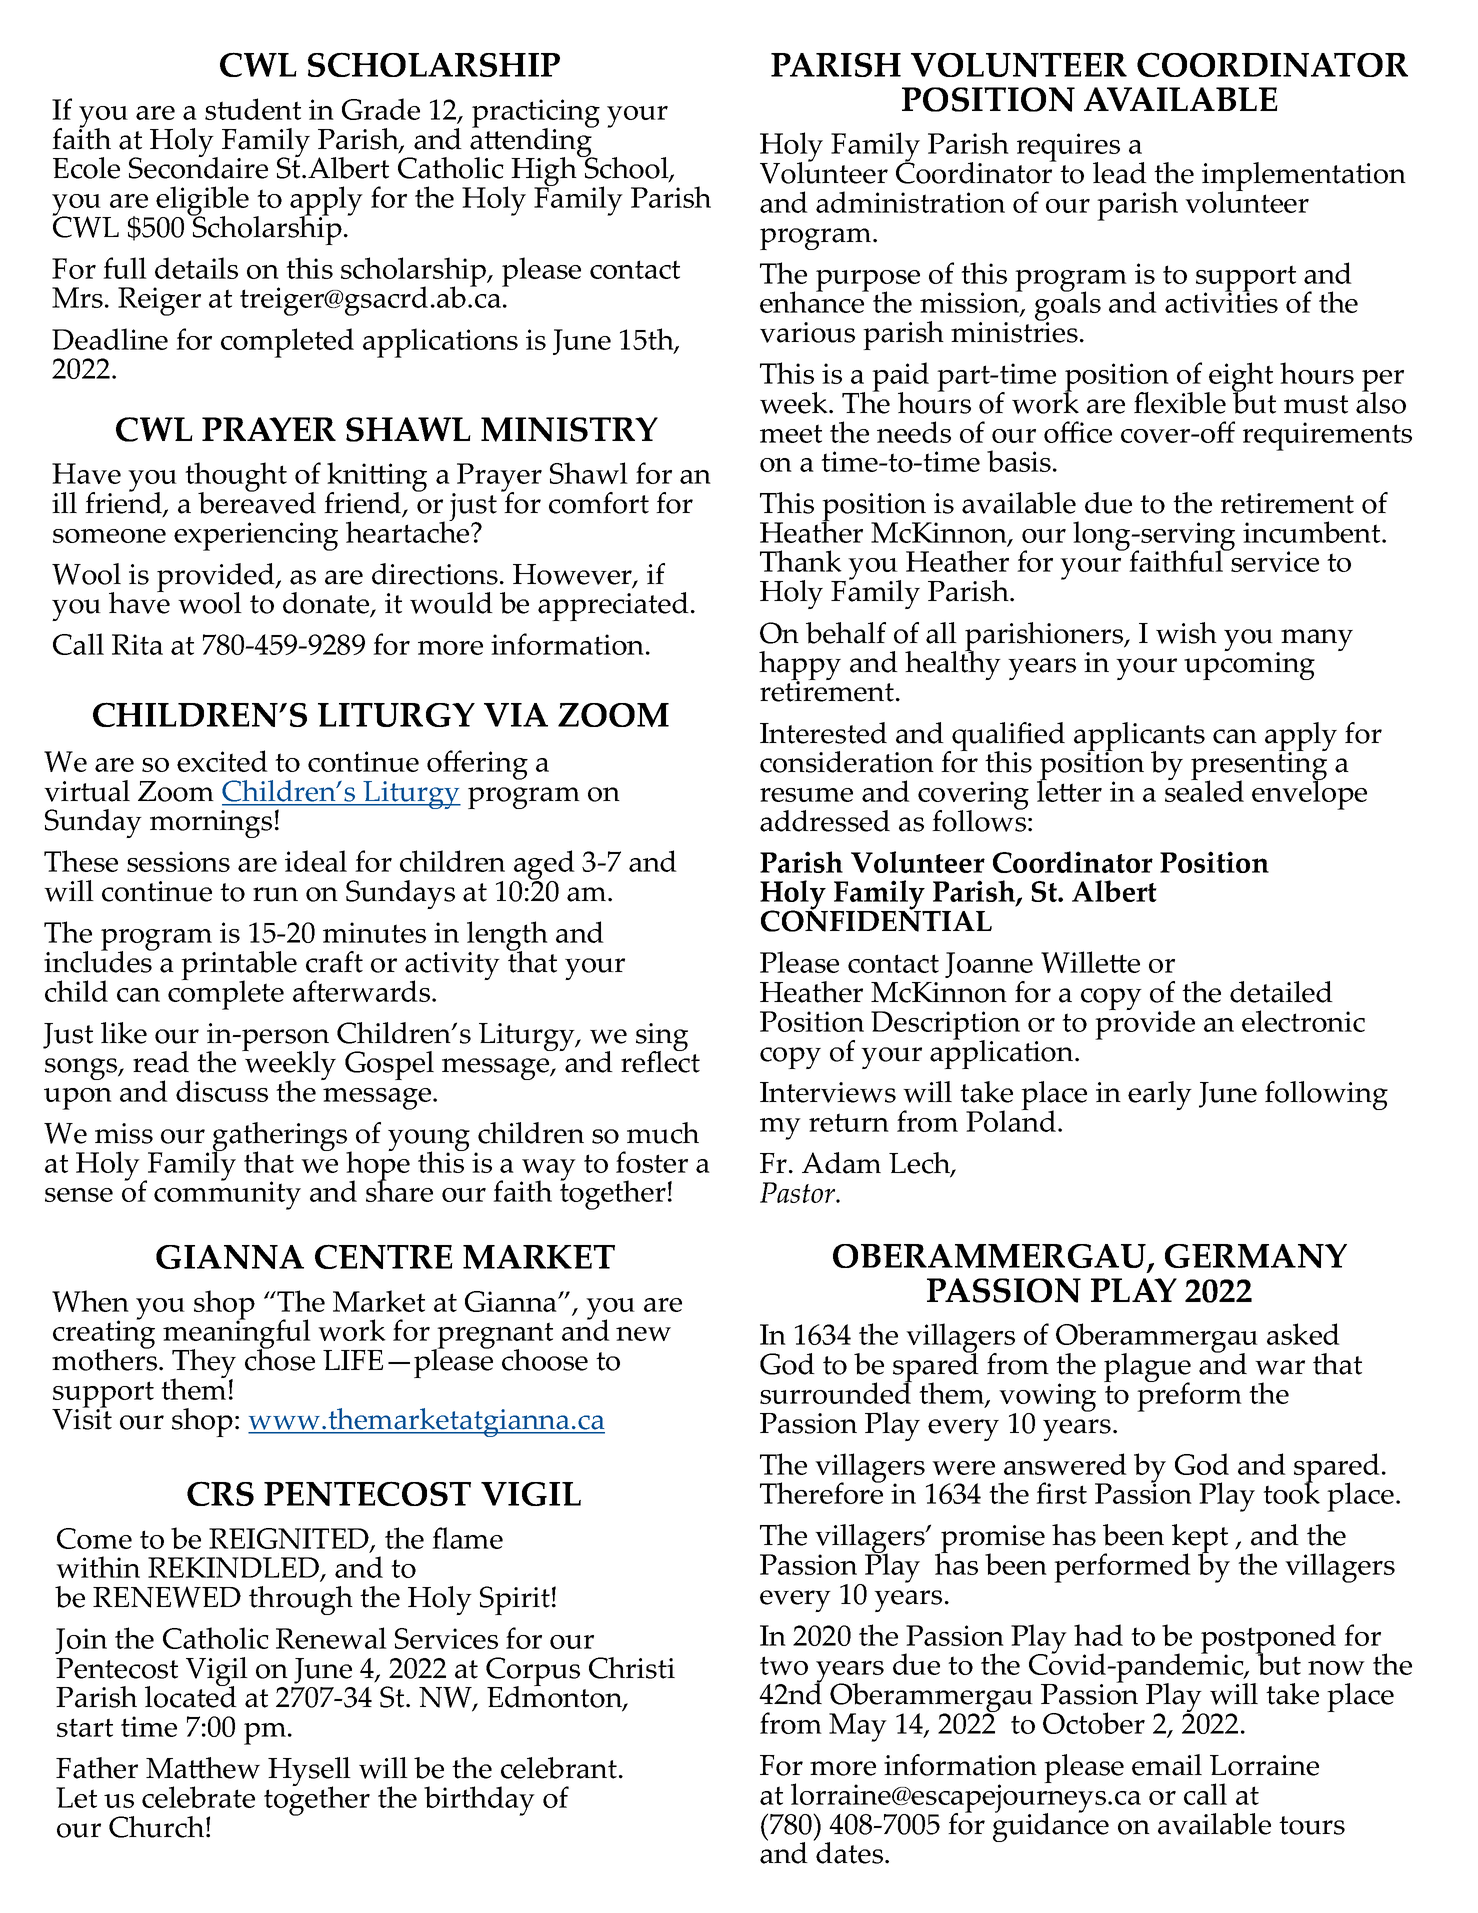  Describe the element at coordinates (1303, 1334) in the screenshot. I see `asked` at that location.
